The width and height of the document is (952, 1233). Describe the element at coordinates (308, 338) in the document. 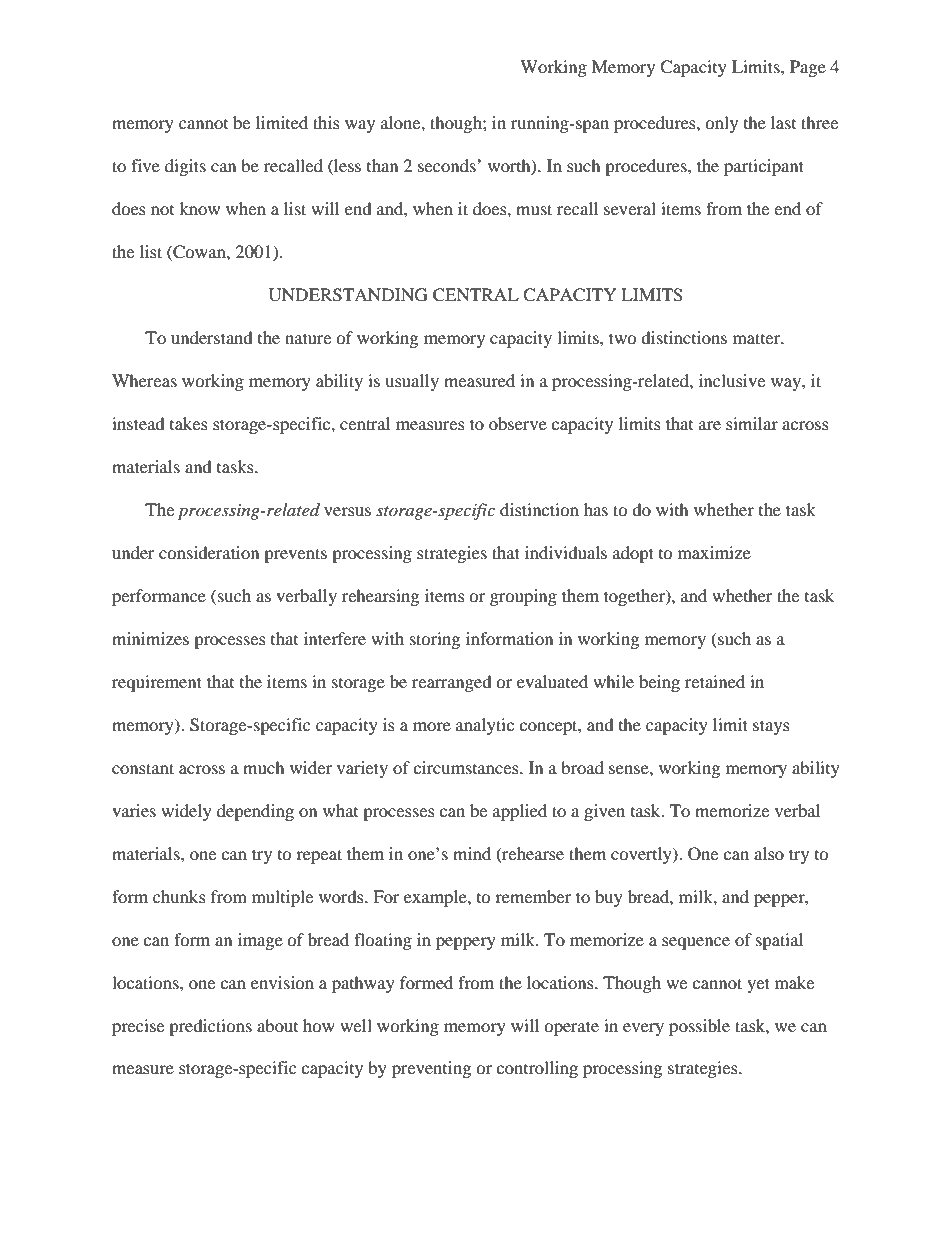

I see `nature` at that location.
